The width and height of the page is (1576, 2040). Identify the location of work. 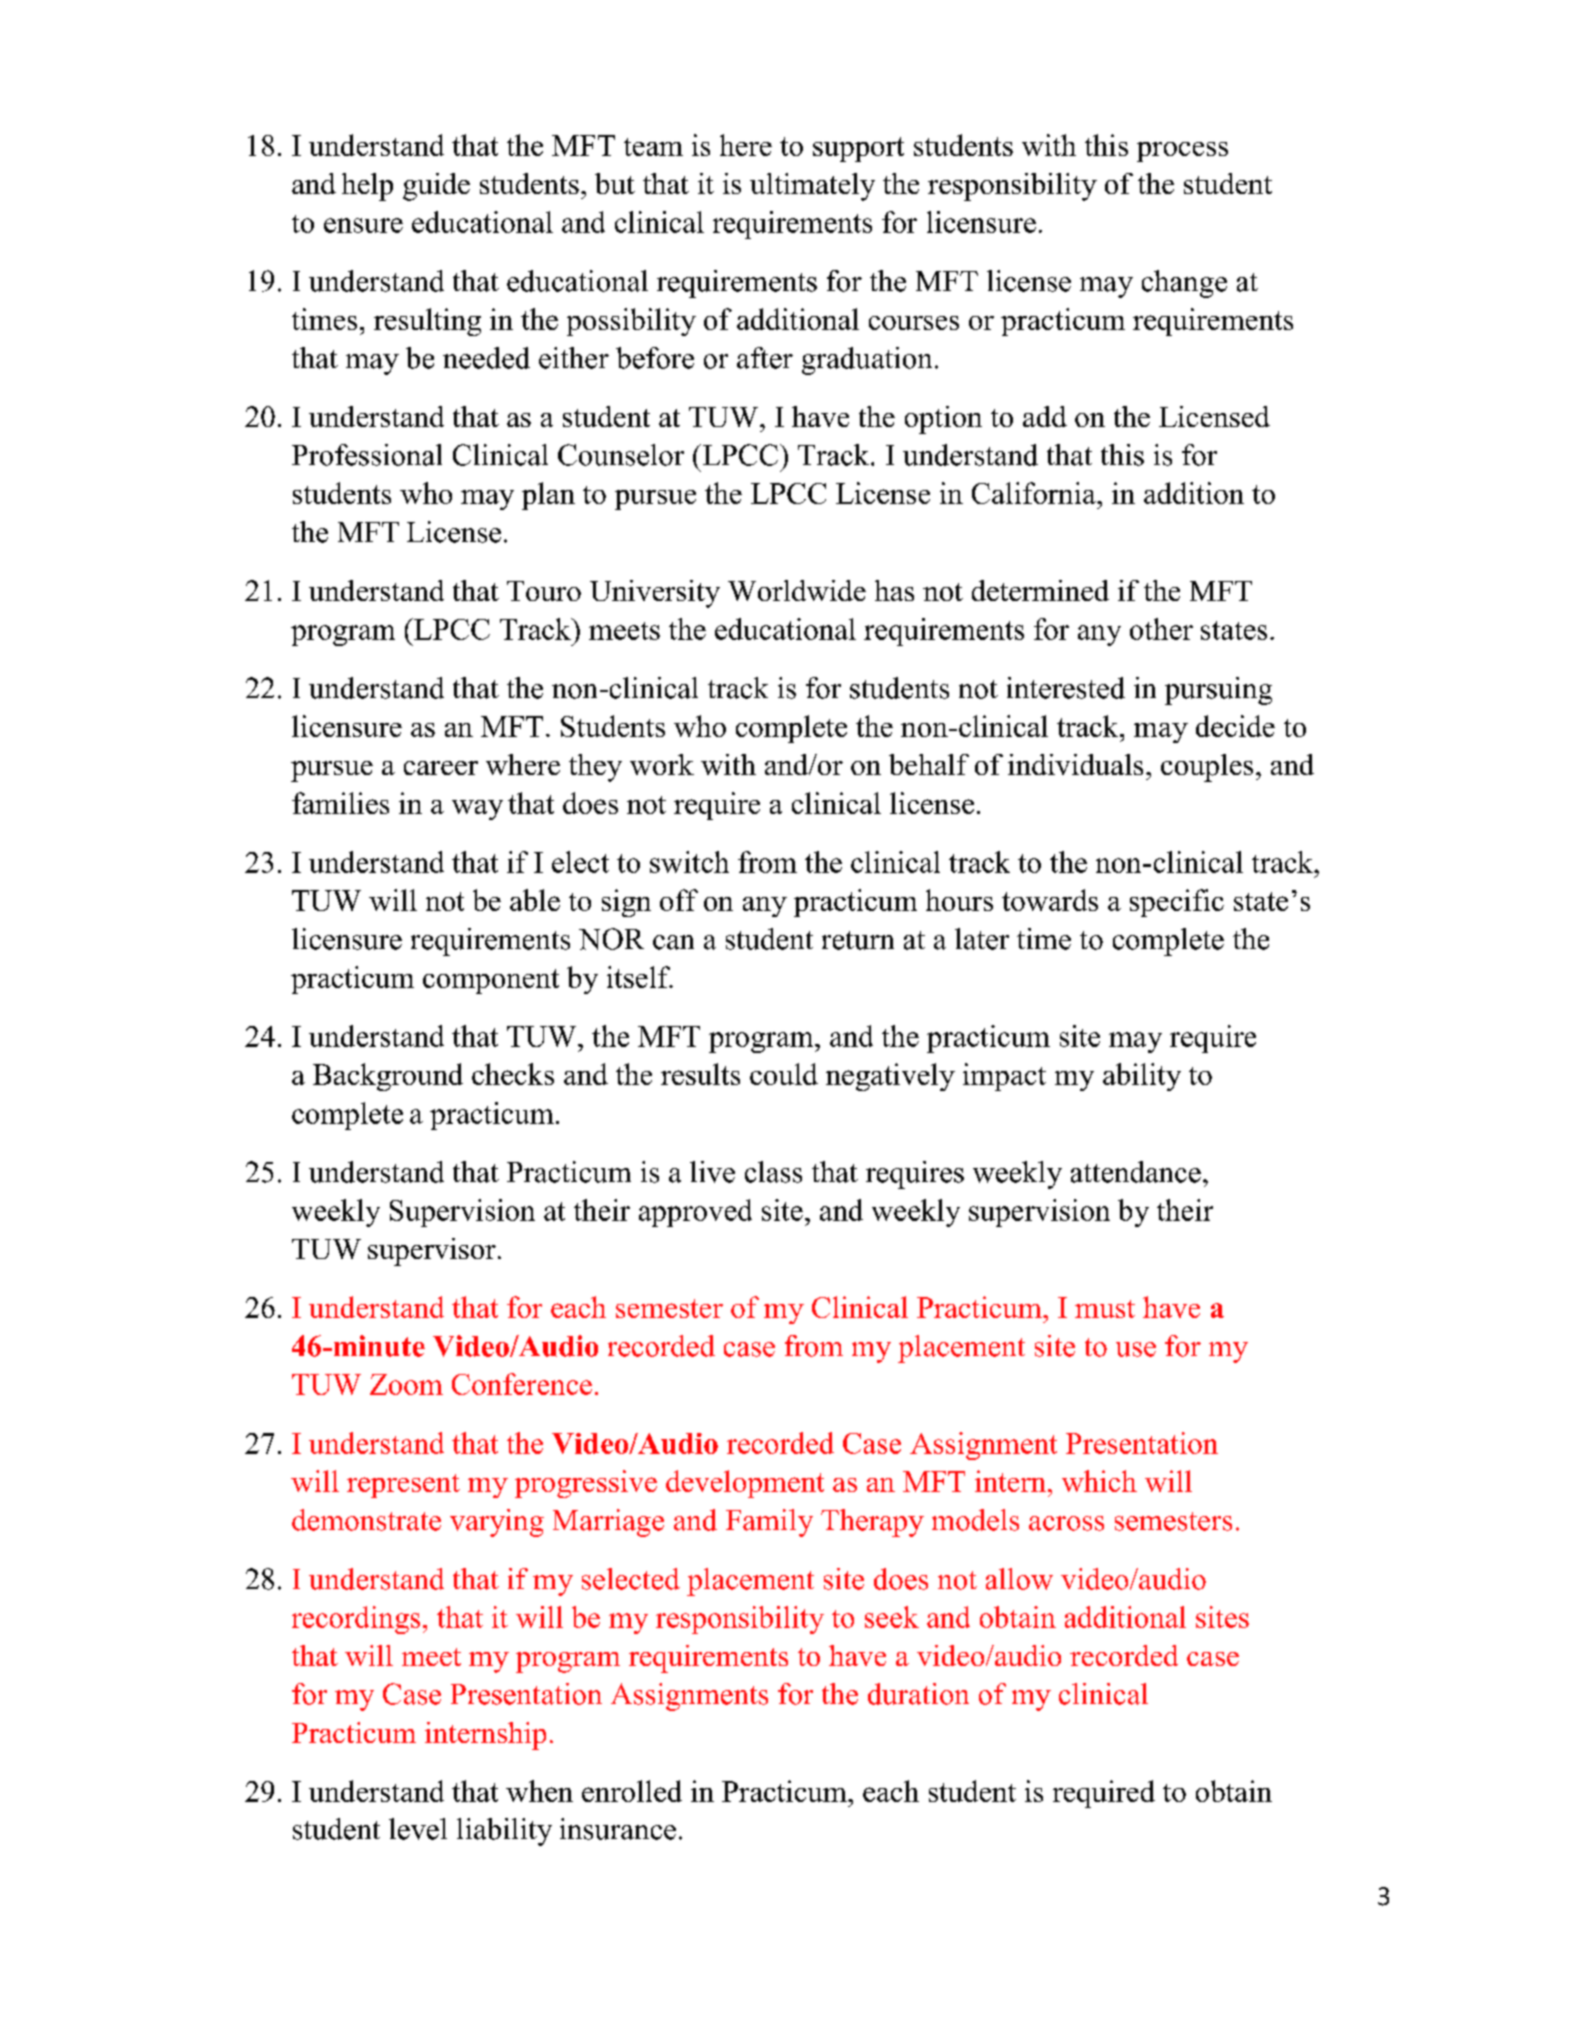
(662, 764).
